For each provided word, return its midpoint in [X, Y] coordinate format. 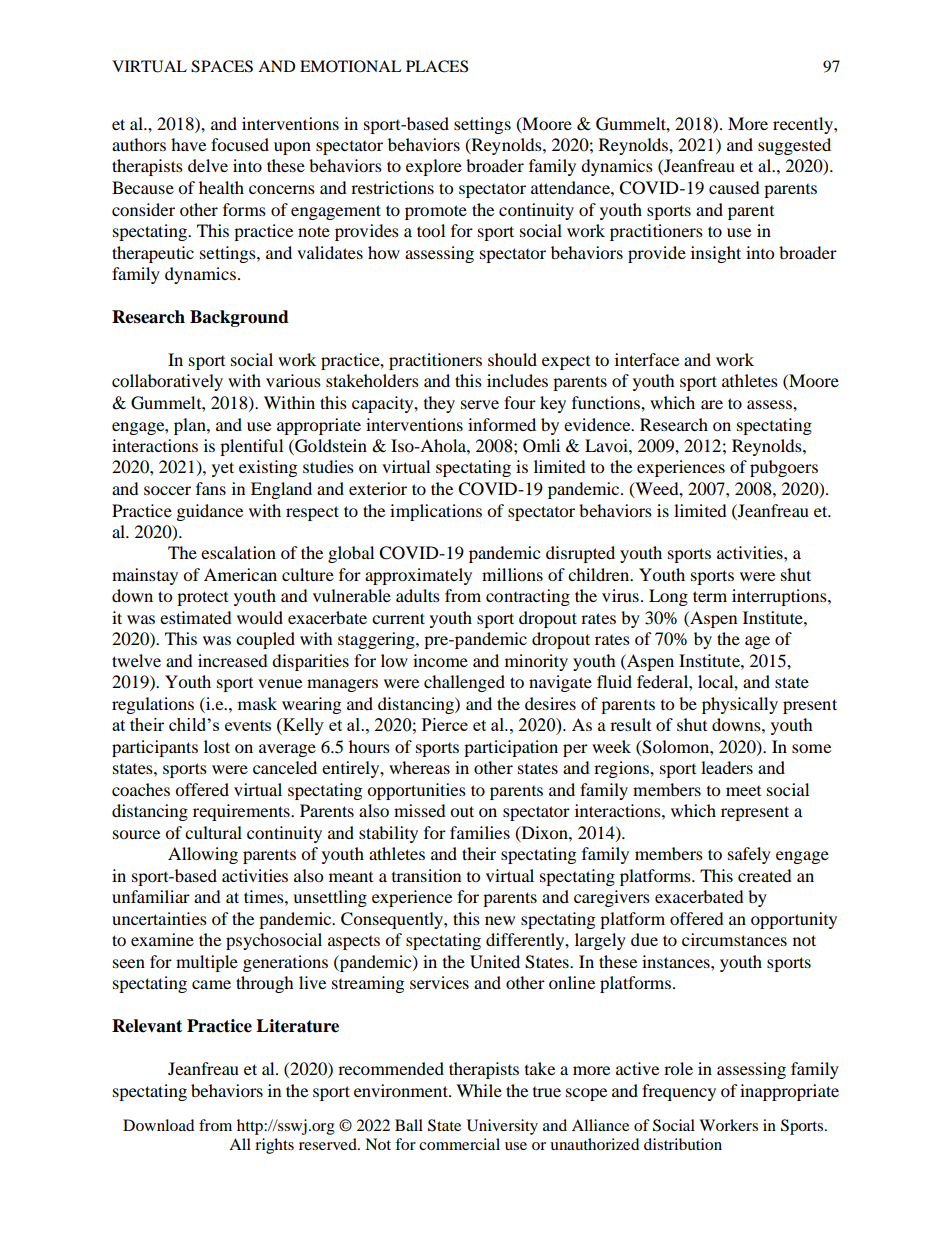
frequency [679, 1092]
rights [274, 1146]
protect [202, 598]
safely [749, 855]
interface [647, 359]
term [710, 596]
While [479, 1090]
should [512, 359]
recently [804, 125]
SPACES [222, 66]
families [480, 832]
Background [239, 318]
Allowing [203, 855]
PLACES [437, 66]
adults [418, 595]
